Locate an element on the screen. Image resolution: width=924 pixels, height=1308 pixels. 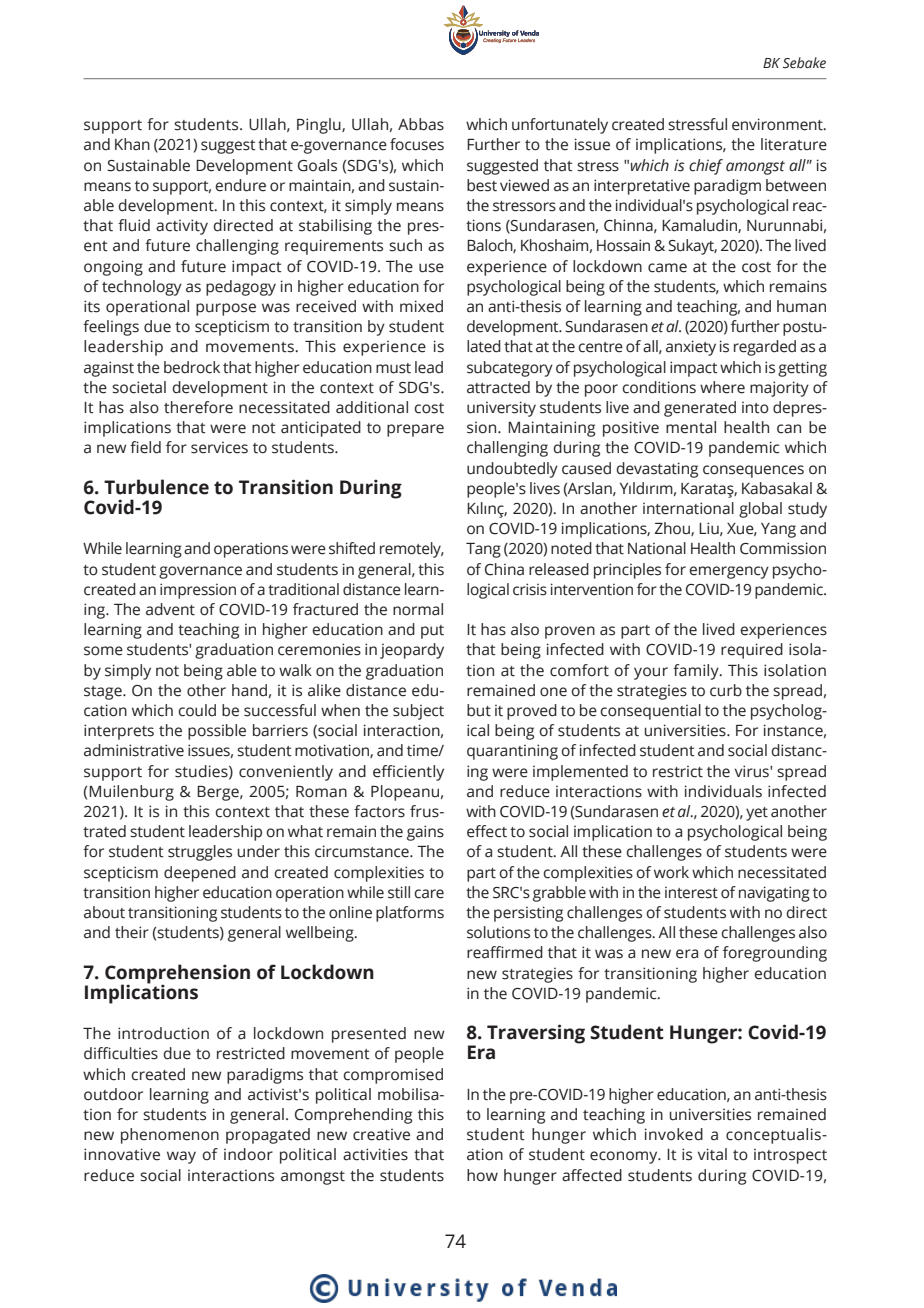
care is located at coordinates (429, 894).
